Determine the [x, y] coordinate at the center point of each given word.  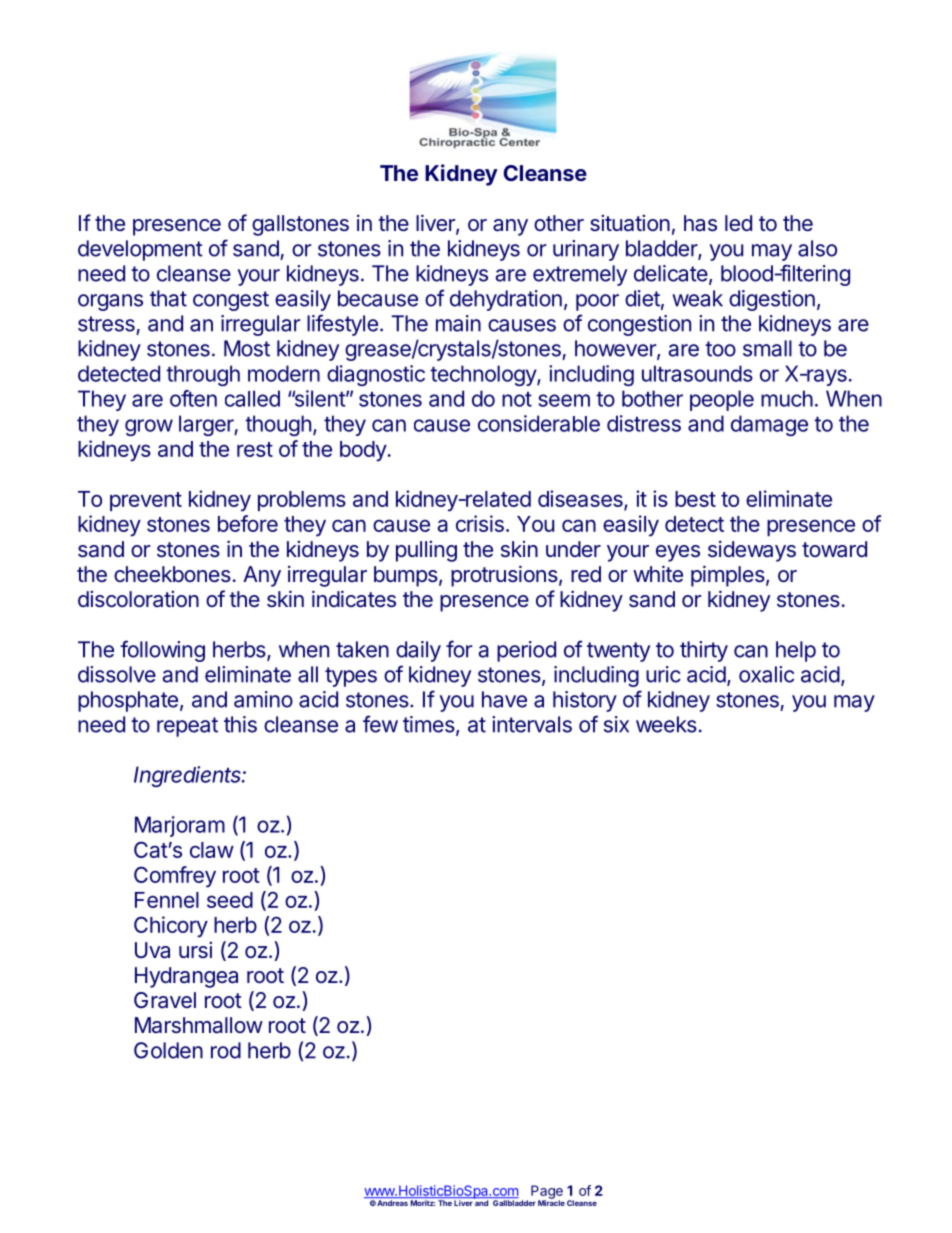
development [140, 250]
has [700, 223]
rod [226, 1050]
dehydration [506, 300]
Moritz [422, 1203]
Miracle [551, 1202]
